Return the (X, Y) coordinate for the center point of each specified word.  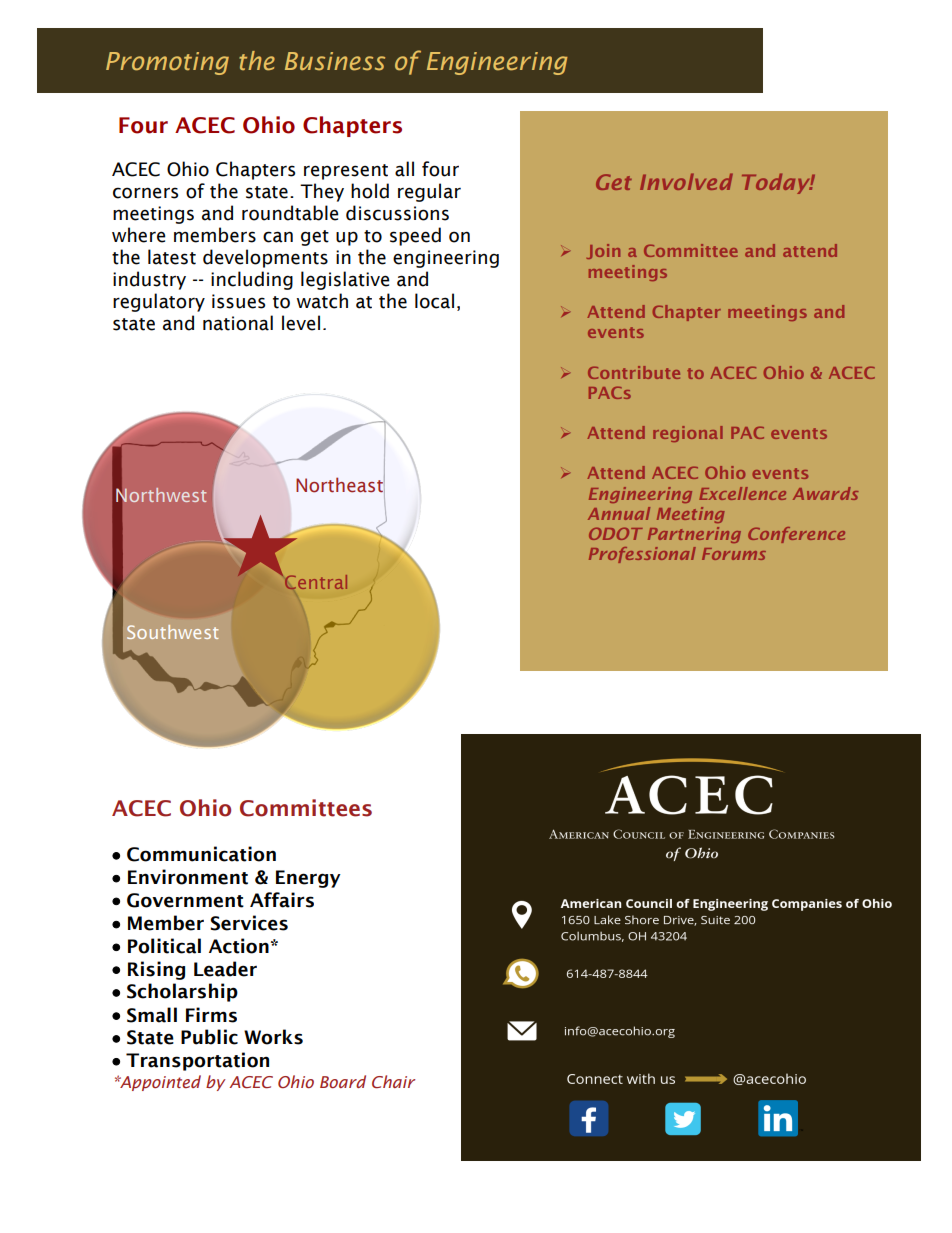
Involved (686, 181)
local (434, 301)
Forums (734, 554)
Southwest (172, 632)
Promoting (167, 63)
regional (688, 434)
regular (429, 192)
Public (209, 1037)
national (238, 323)
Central (316, 582)
